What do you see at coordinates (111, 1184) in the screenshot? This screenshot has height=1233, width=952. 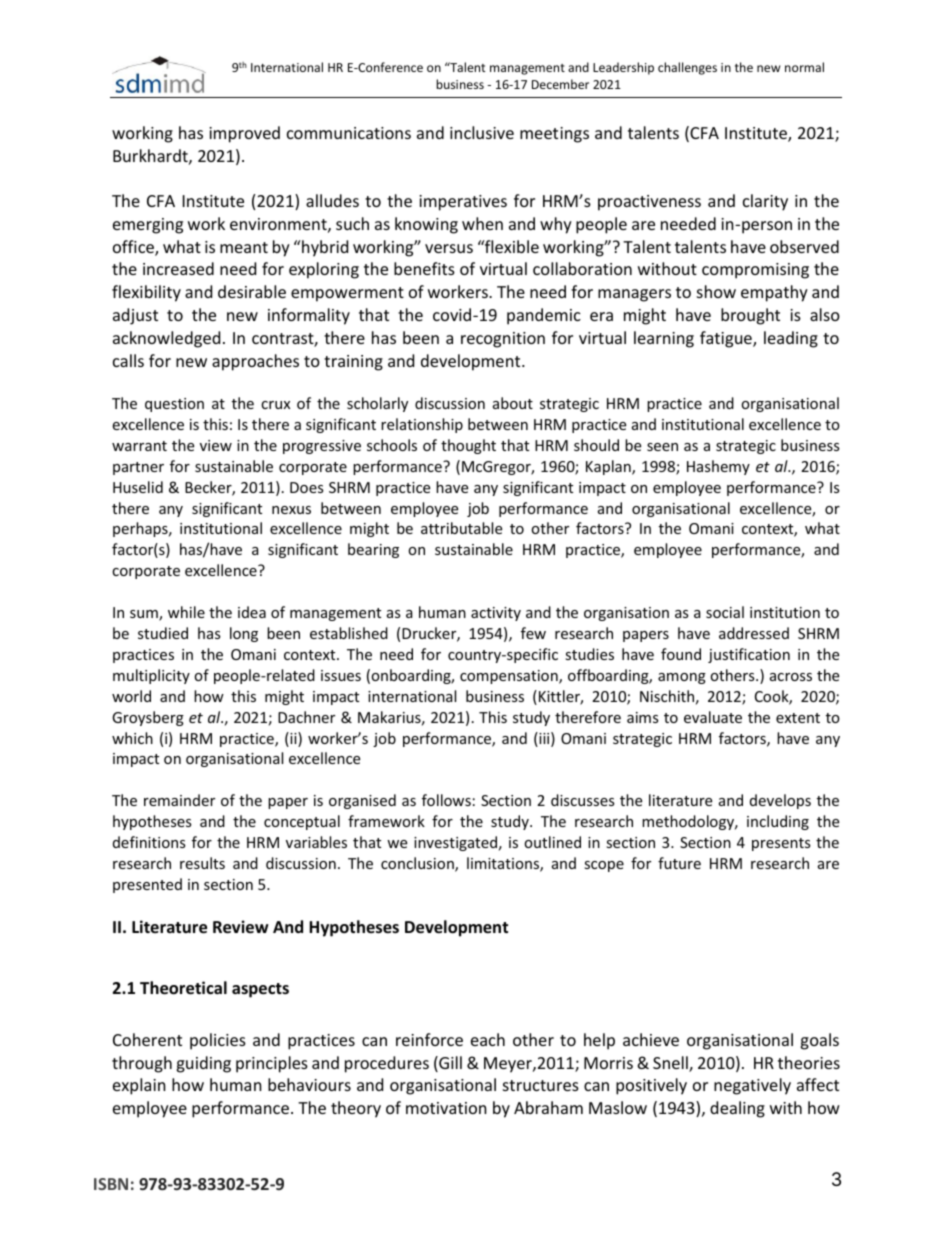 I see `ISBN` at bounding box center [111, 1184].
